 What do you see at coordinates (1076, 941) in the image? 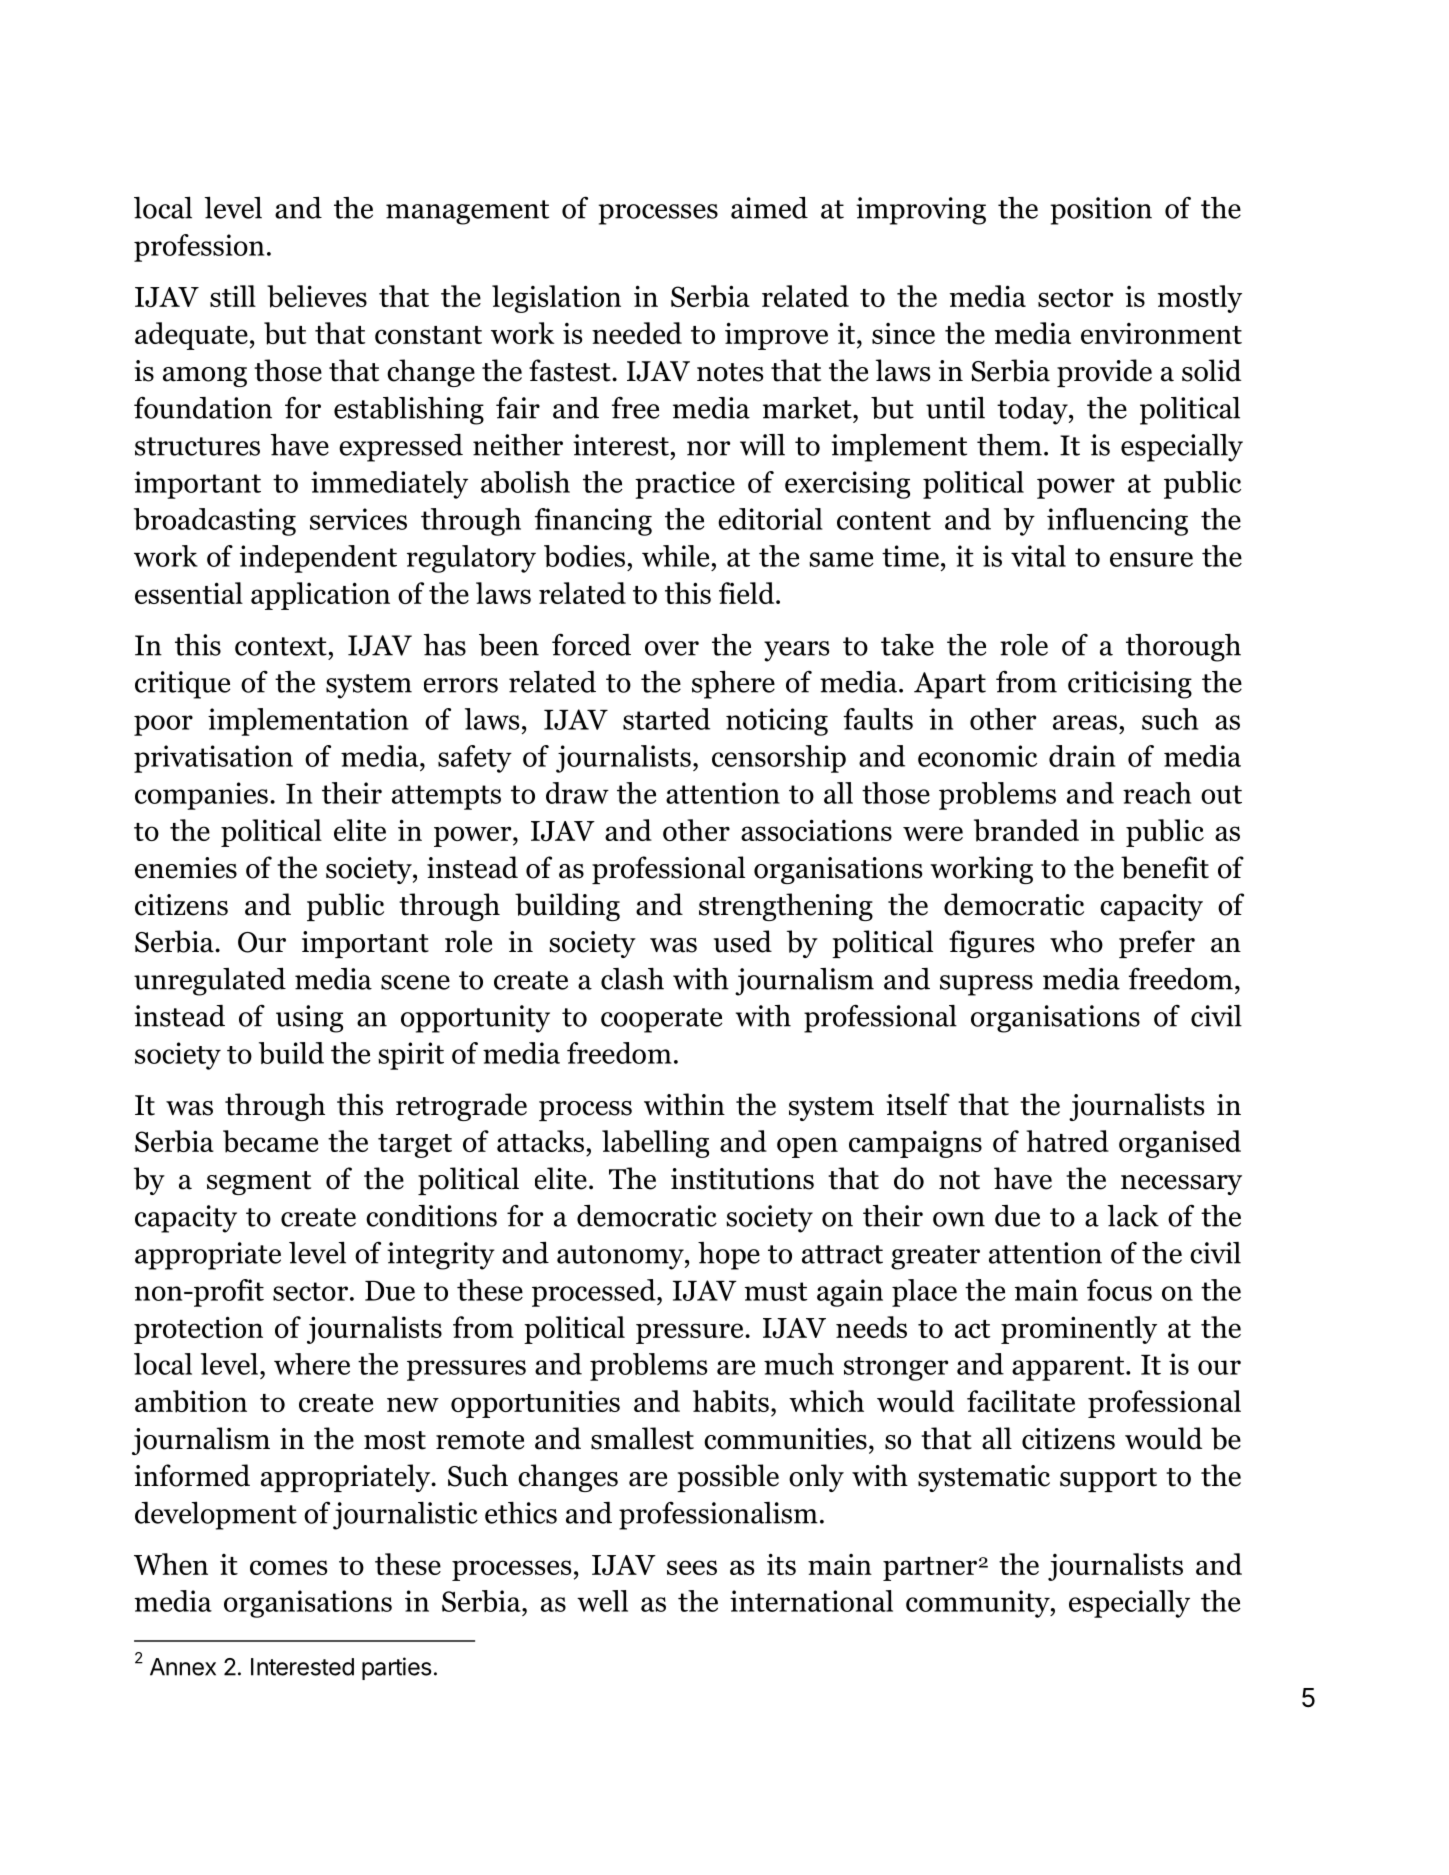
I see `who` at bounding box center [1076, 941].
